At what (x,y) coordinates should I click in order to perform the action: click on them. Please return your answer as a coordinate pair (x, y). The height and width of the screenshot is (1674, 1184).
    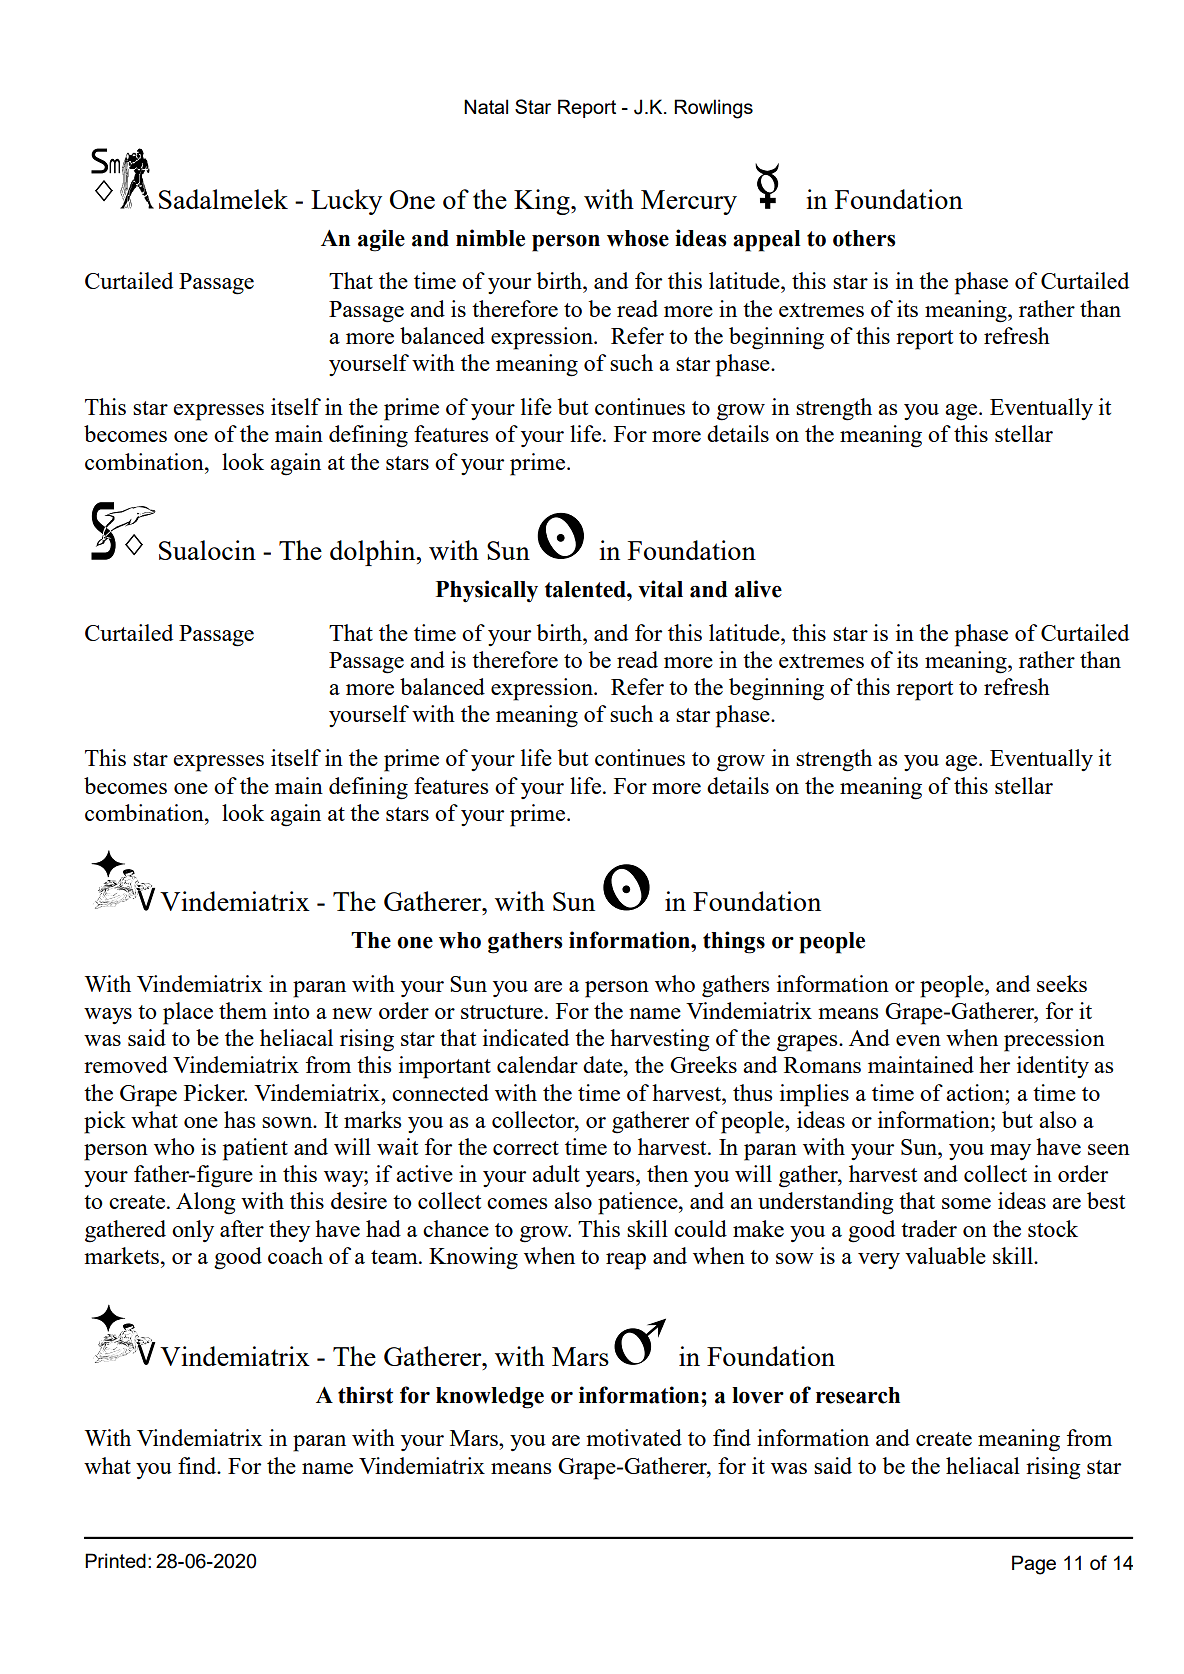
    Looking at the image, I should click on (243, 1010).
